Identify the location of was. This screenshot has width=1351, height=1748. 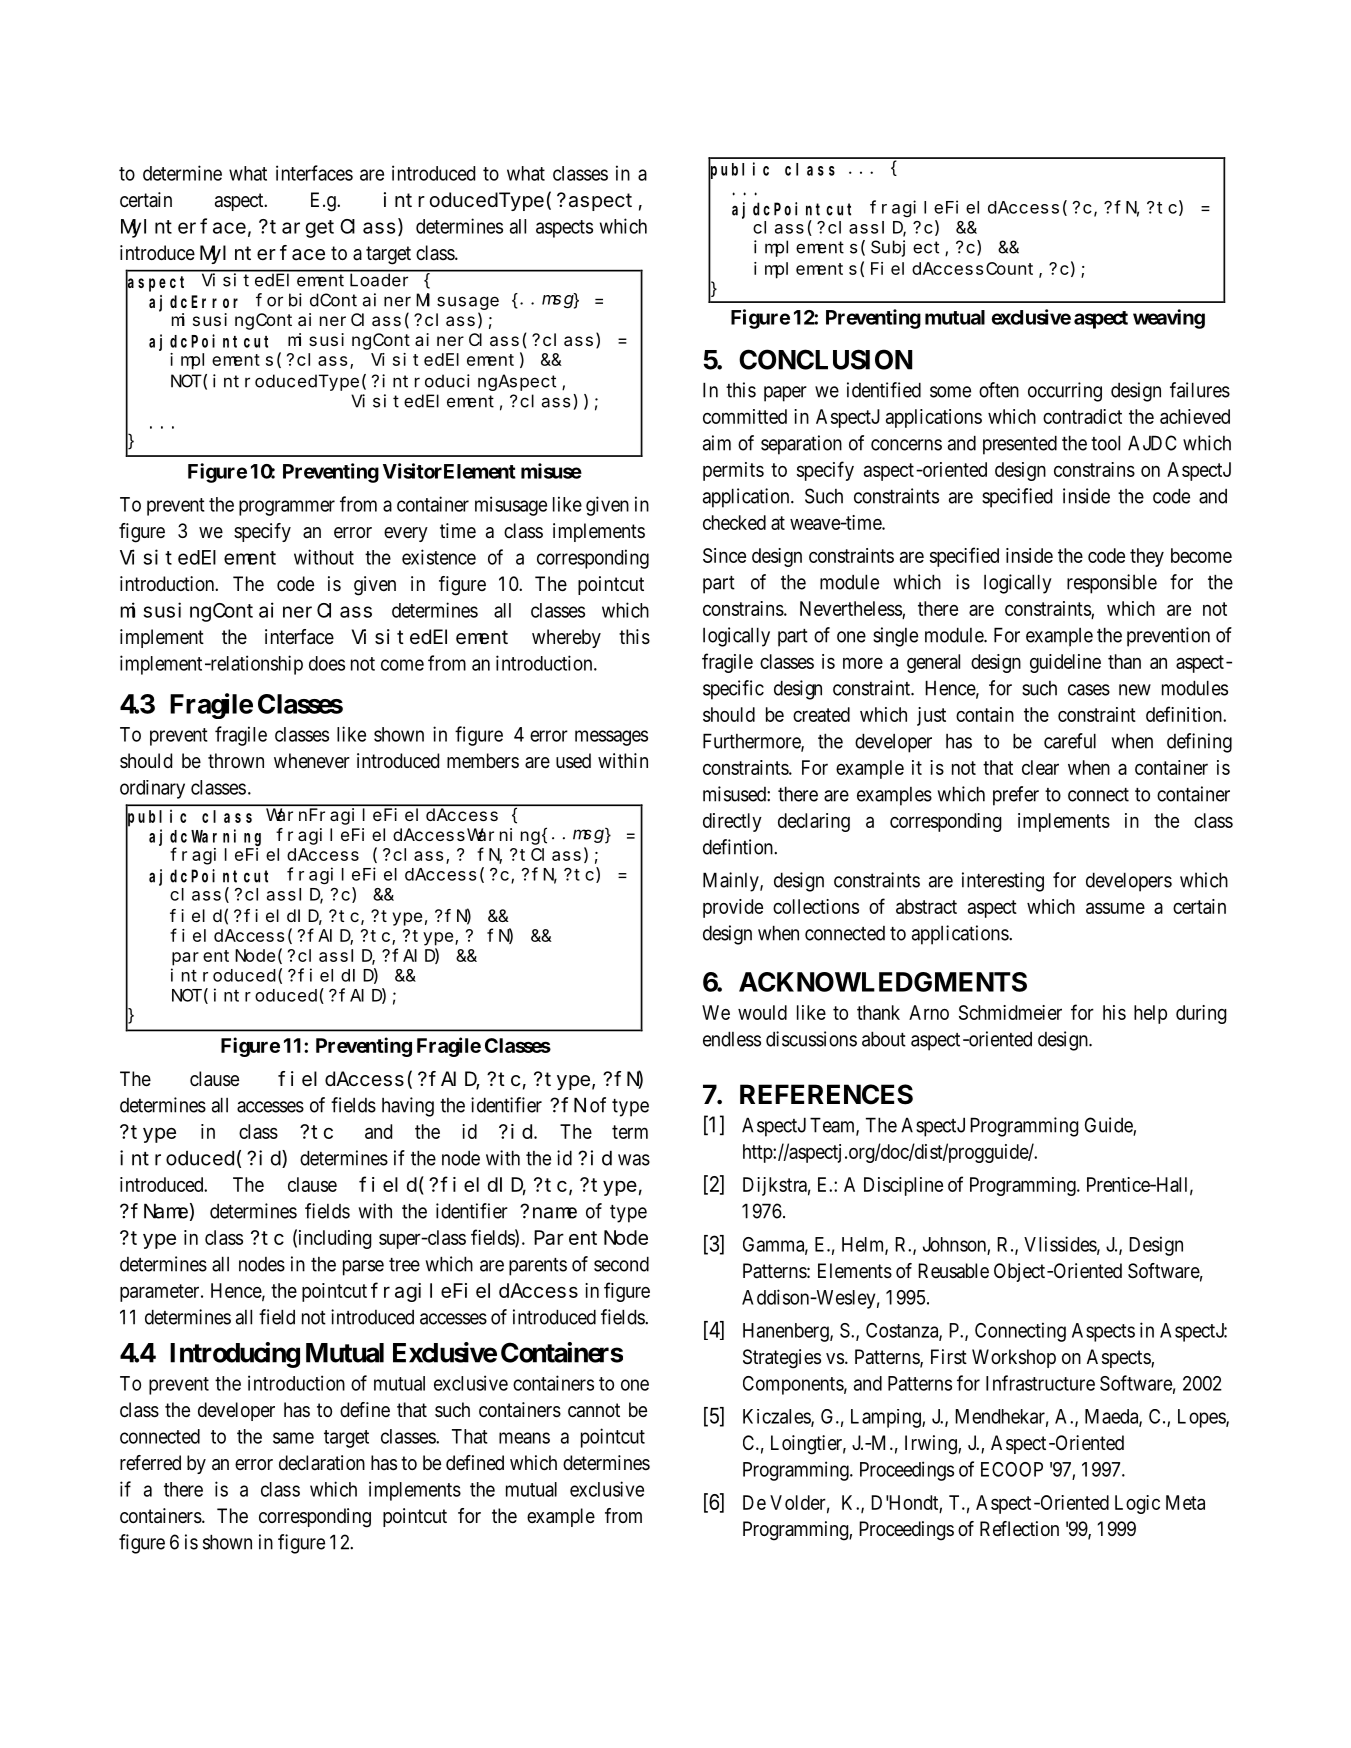
(634, 1160).
